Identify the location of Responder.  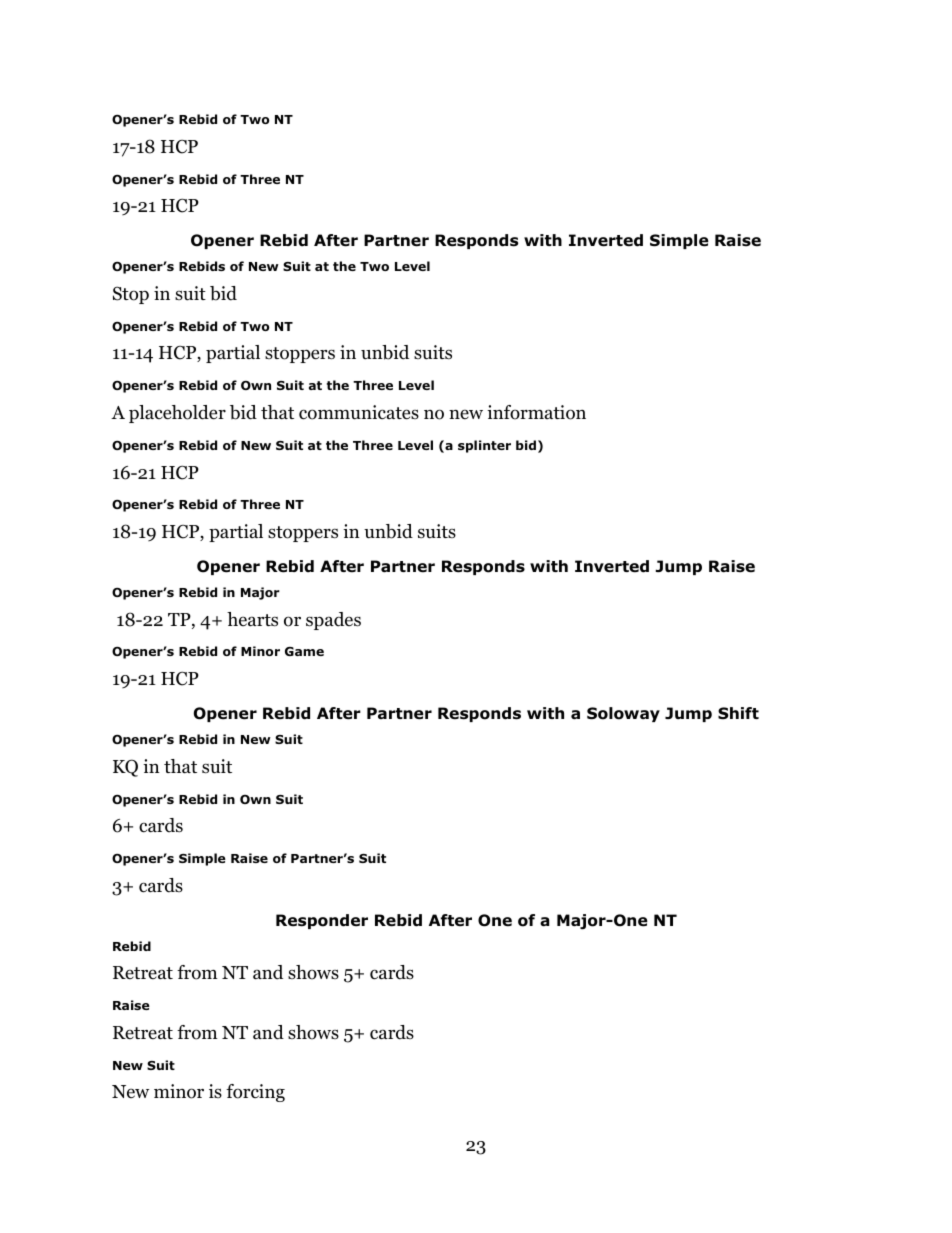
(322, 921).
